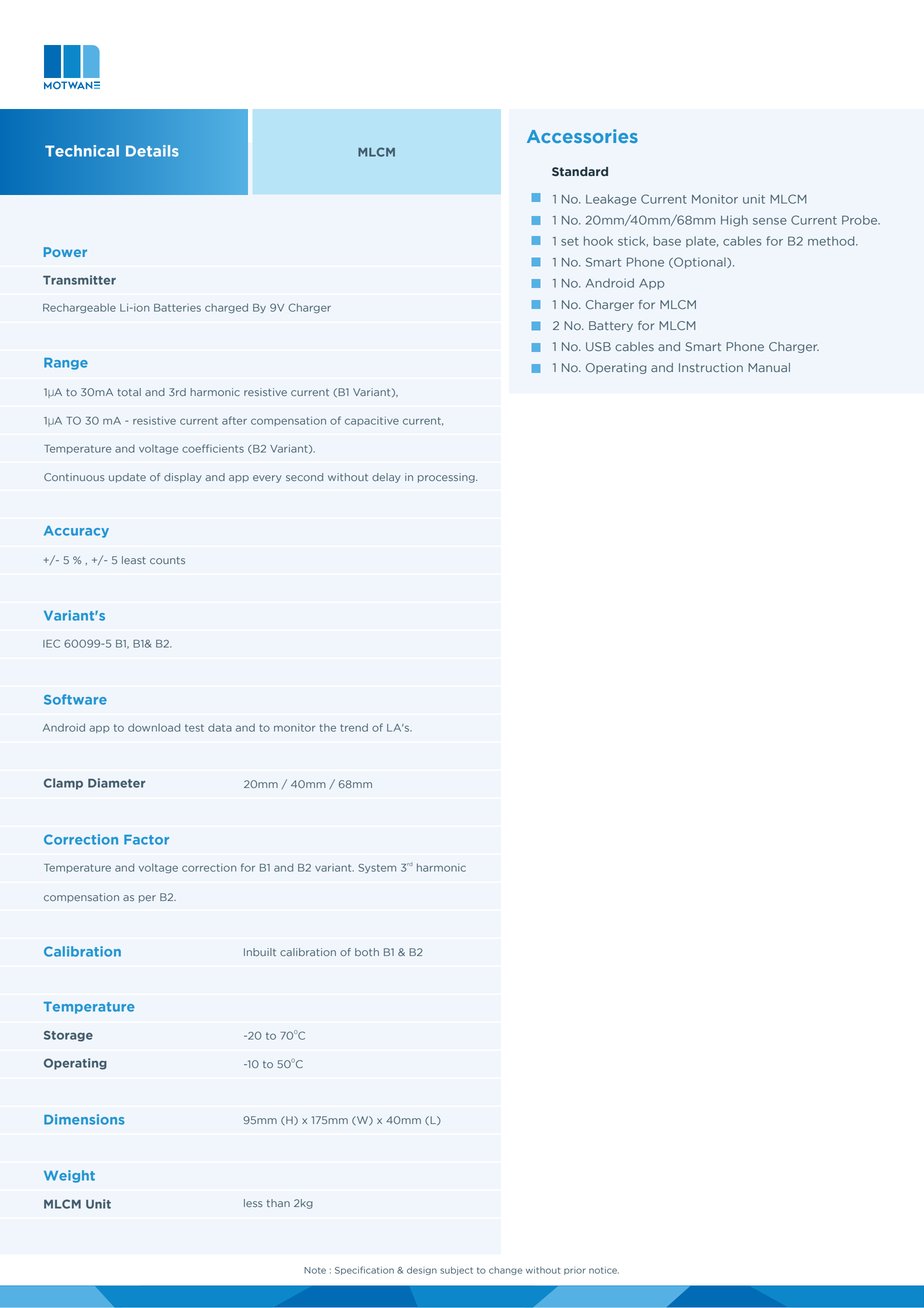 The image size is (924, 1308). What do you see at coordinates (580, 171) in the image?
I see `Standard` at bounding box center [580, 171].
